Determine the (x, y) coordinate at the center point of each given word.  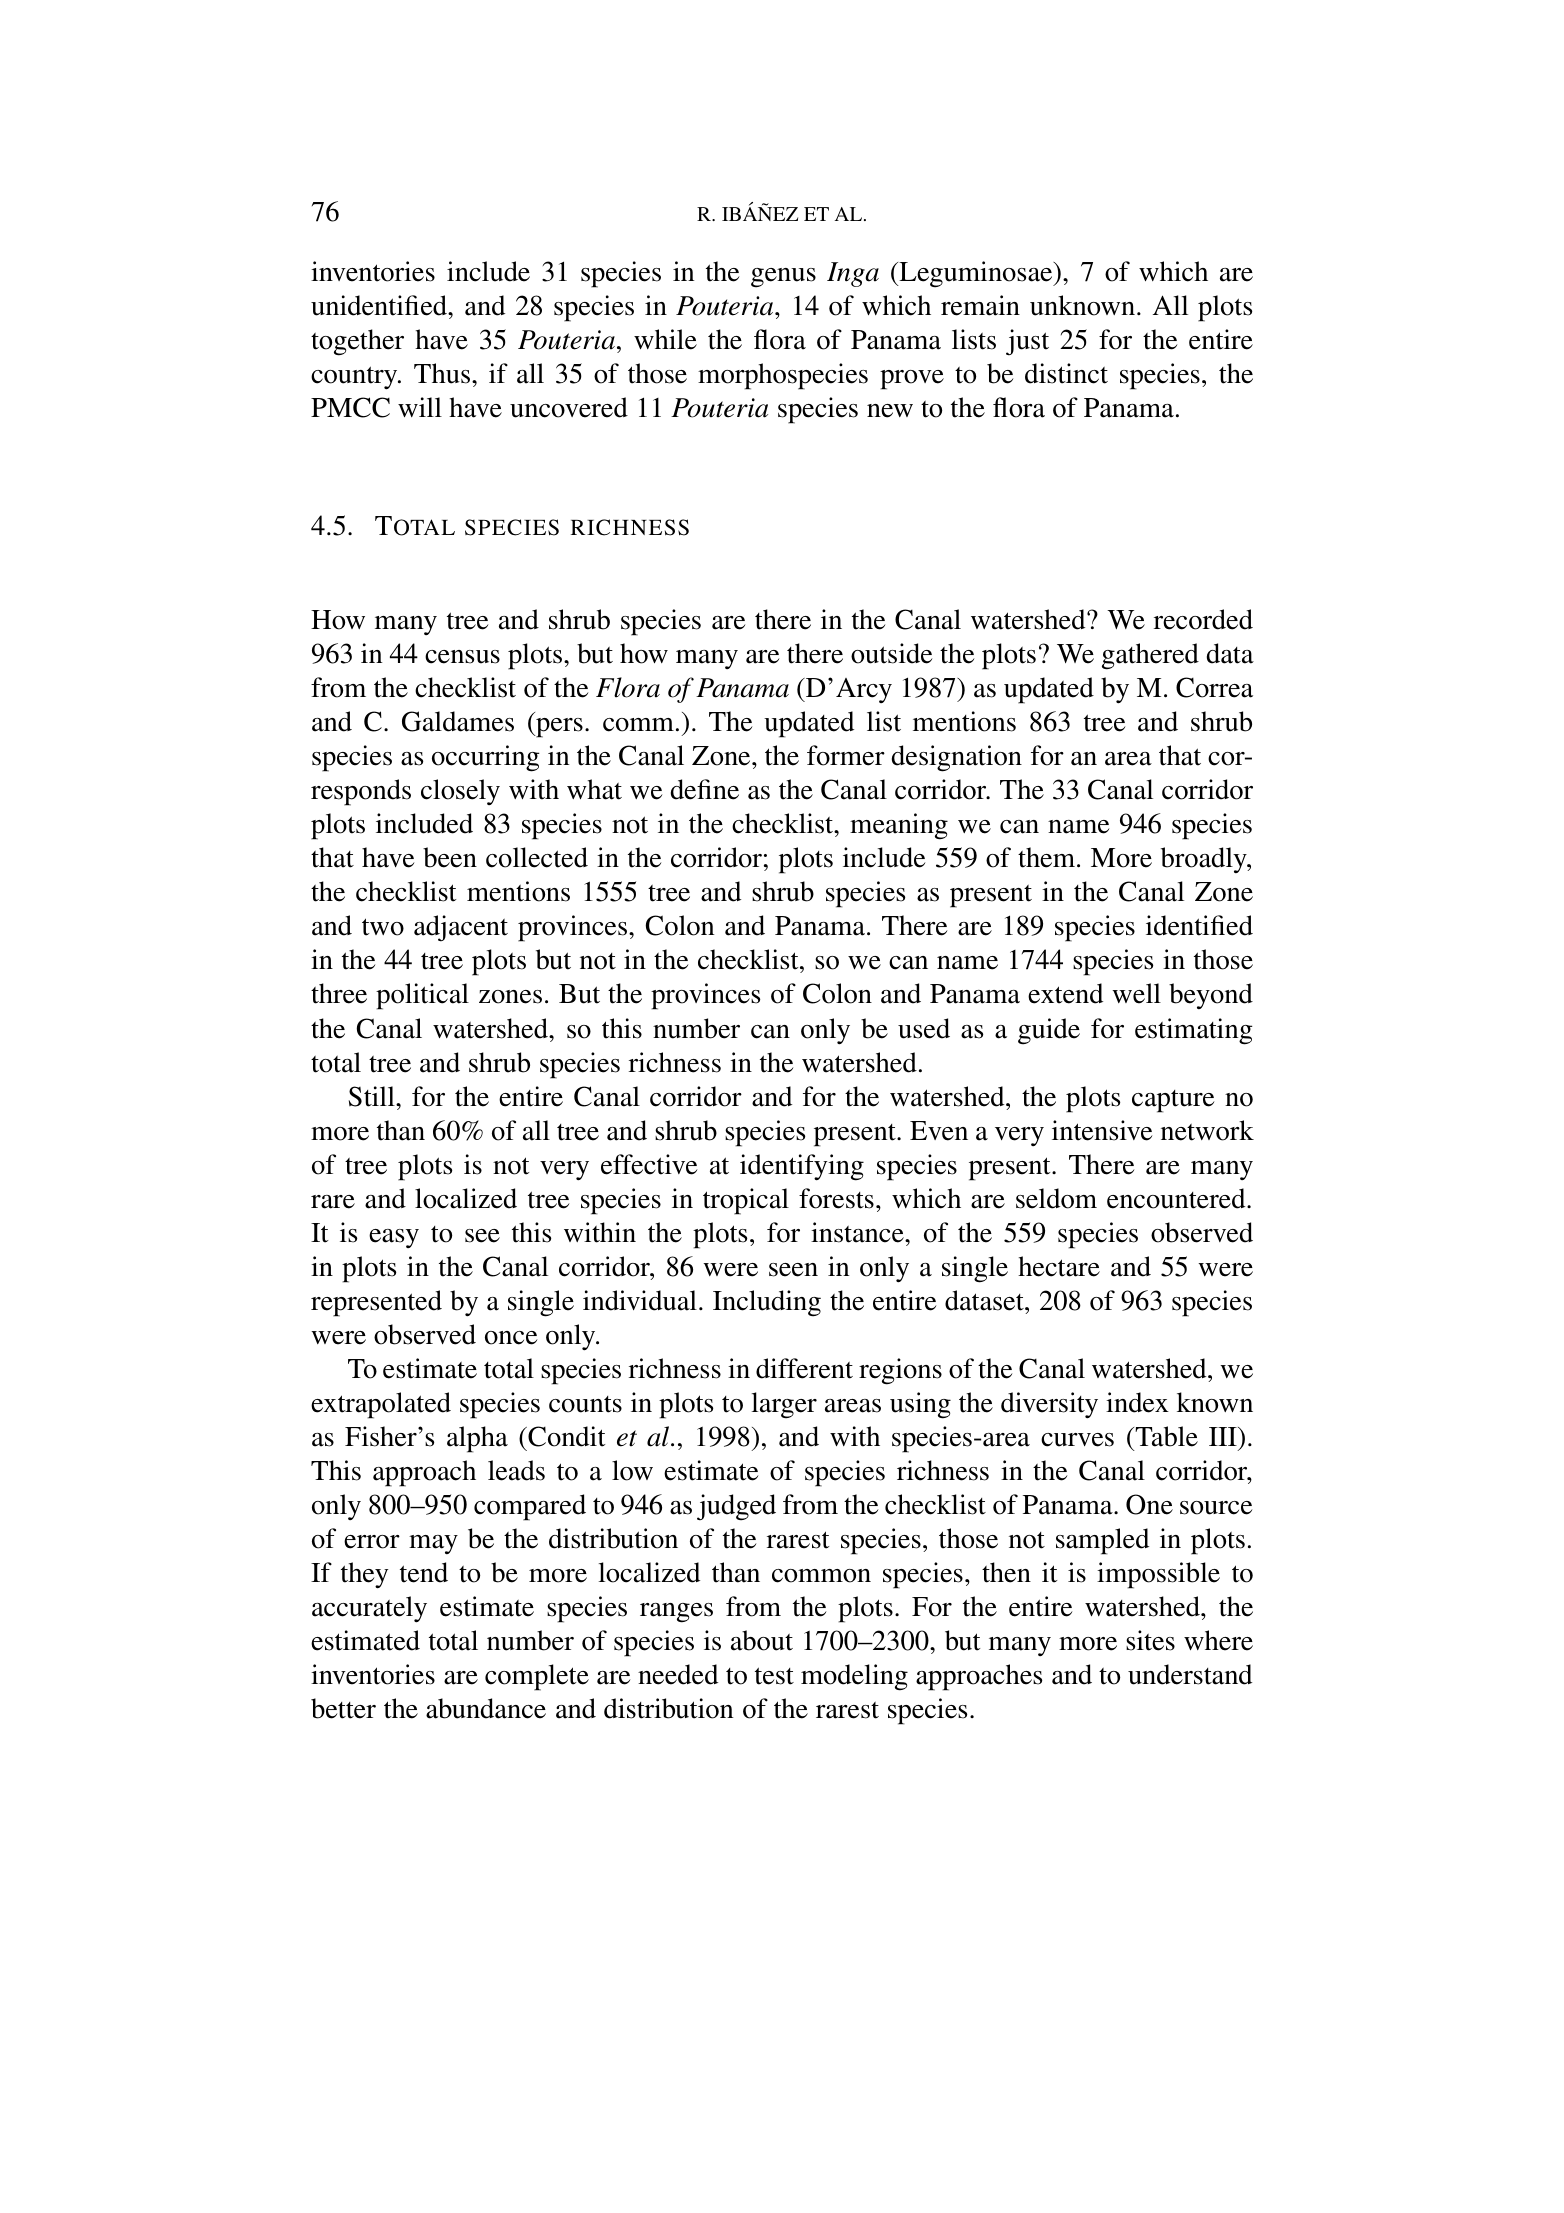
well (1136, 993)
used (924, 1028)
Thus (442, 373)
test (774, 1676)
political (422, 996)
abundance (486, 1708)
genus (783, 278)
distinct (1066, 373)
